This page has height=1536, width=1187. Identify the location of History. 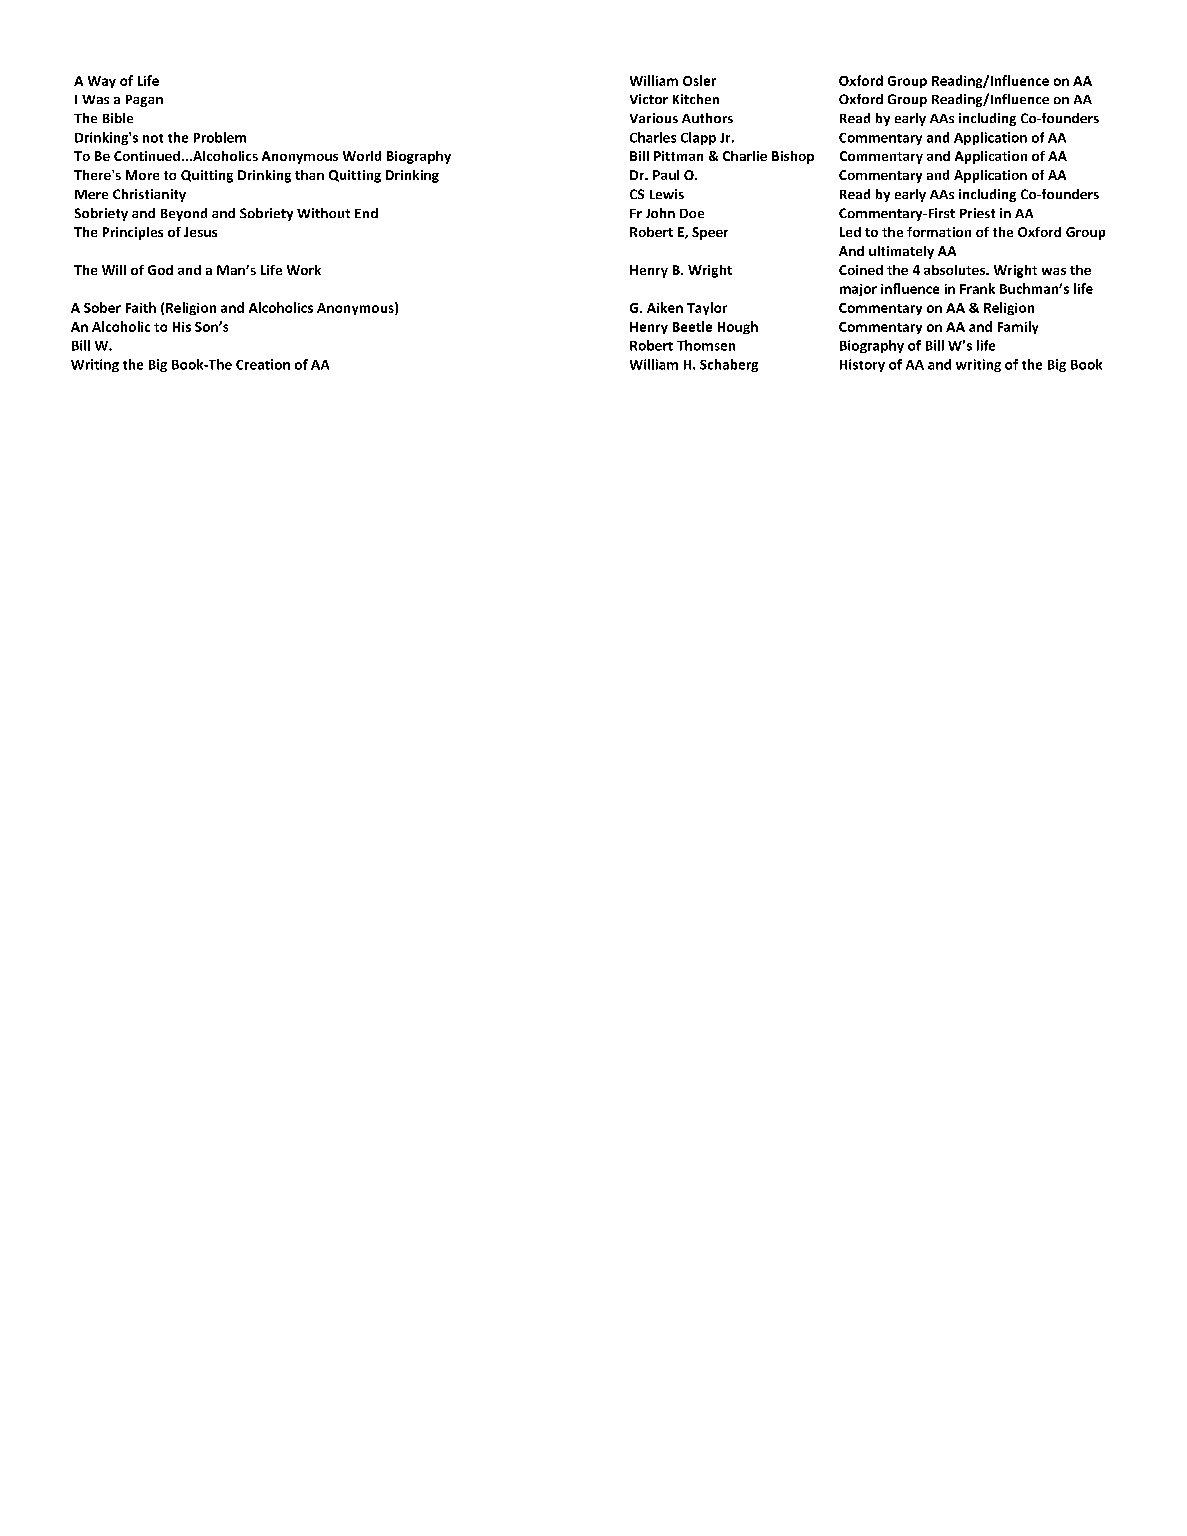
(862, 365).
